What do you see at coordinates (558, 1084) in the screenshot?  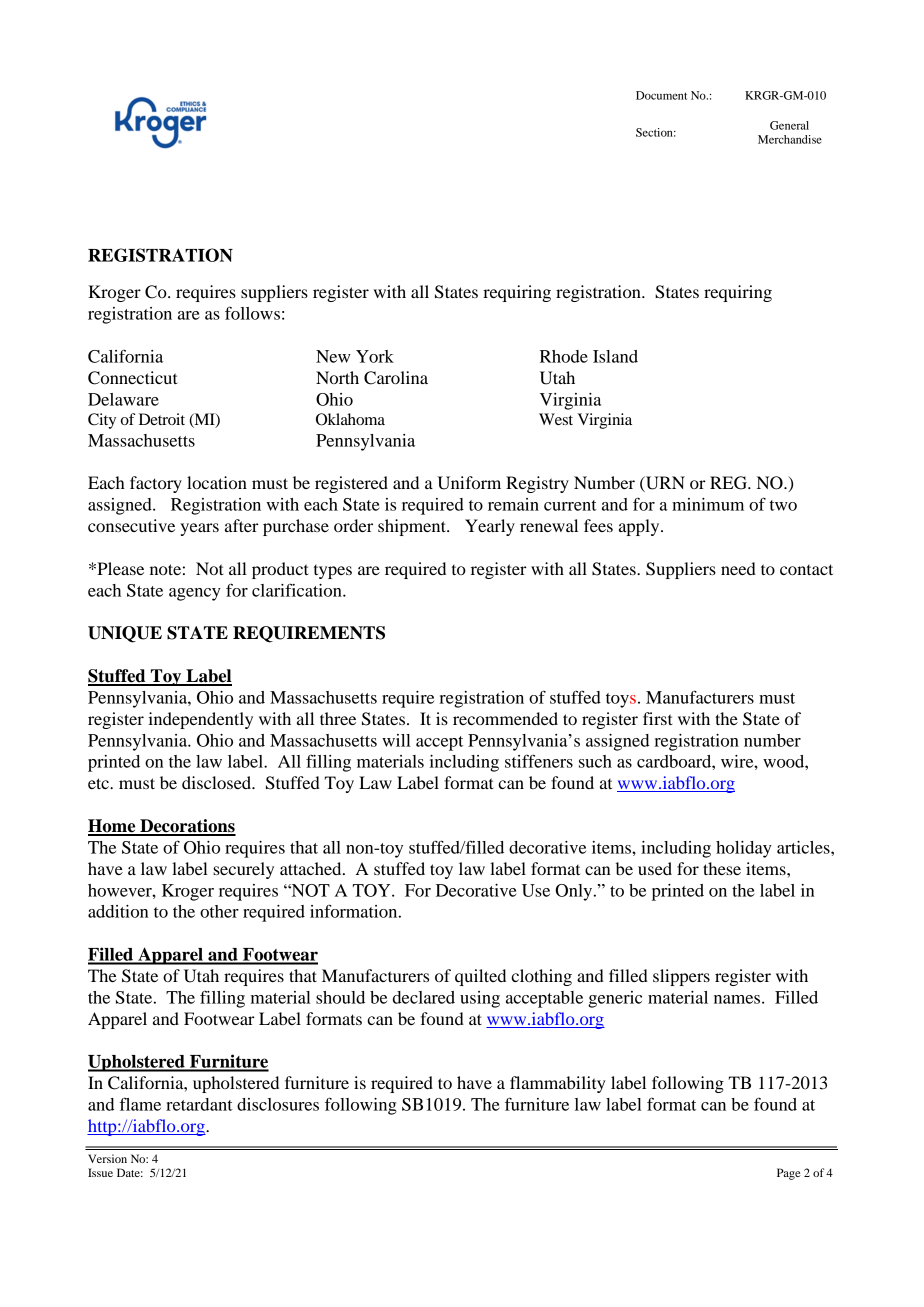 I see `flammability` at bounding box center [558, 1084].
